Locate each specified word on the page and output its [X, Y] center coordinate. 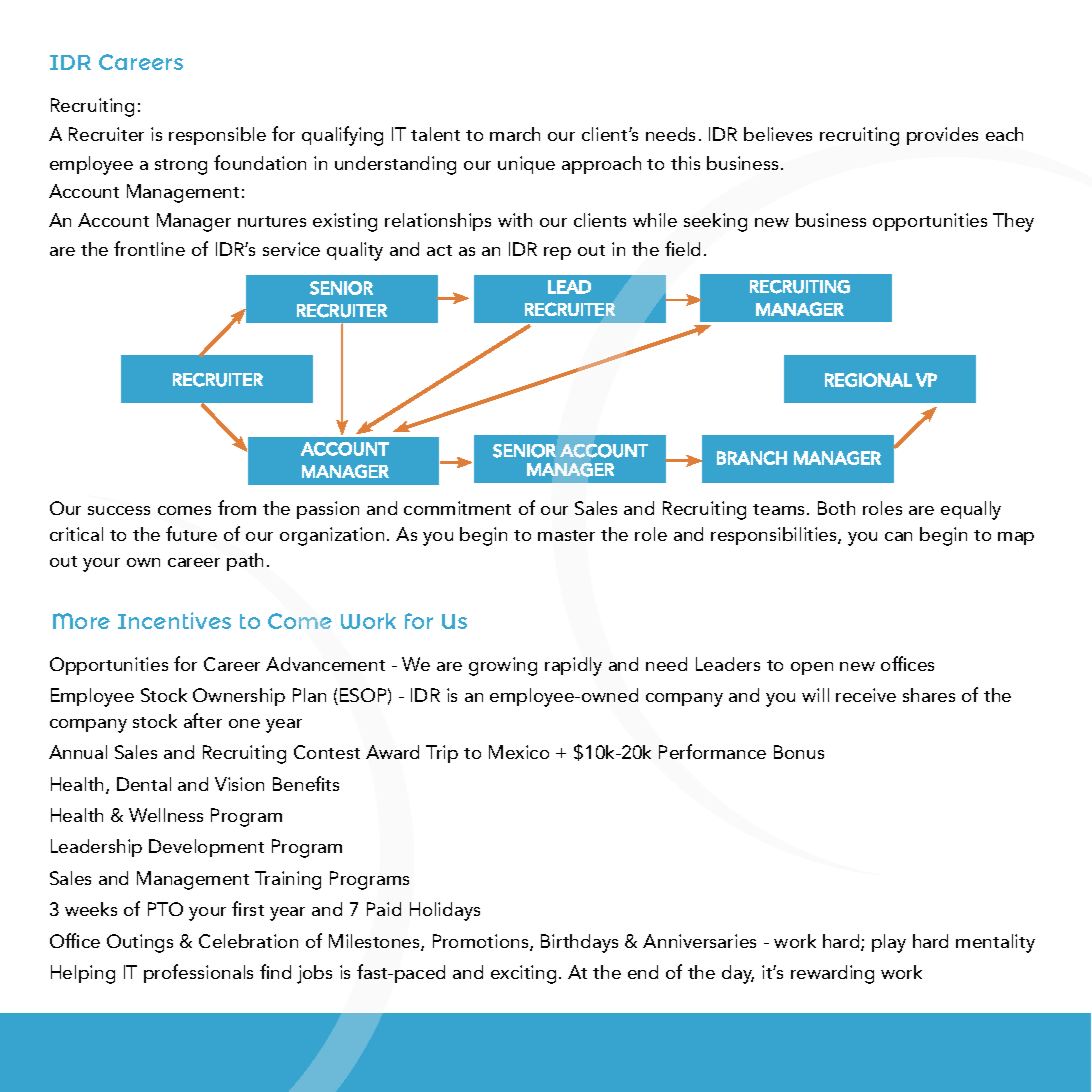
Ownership [239, 697]
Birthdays [579, 943]
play [889, 943]
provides [942, 136]
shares [929, 695]
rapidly [573, 666]
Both [836, 508]
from [237, 507]
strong [181, 167]
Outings [140, 943]
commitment [457, 508]
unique [526, 165]
